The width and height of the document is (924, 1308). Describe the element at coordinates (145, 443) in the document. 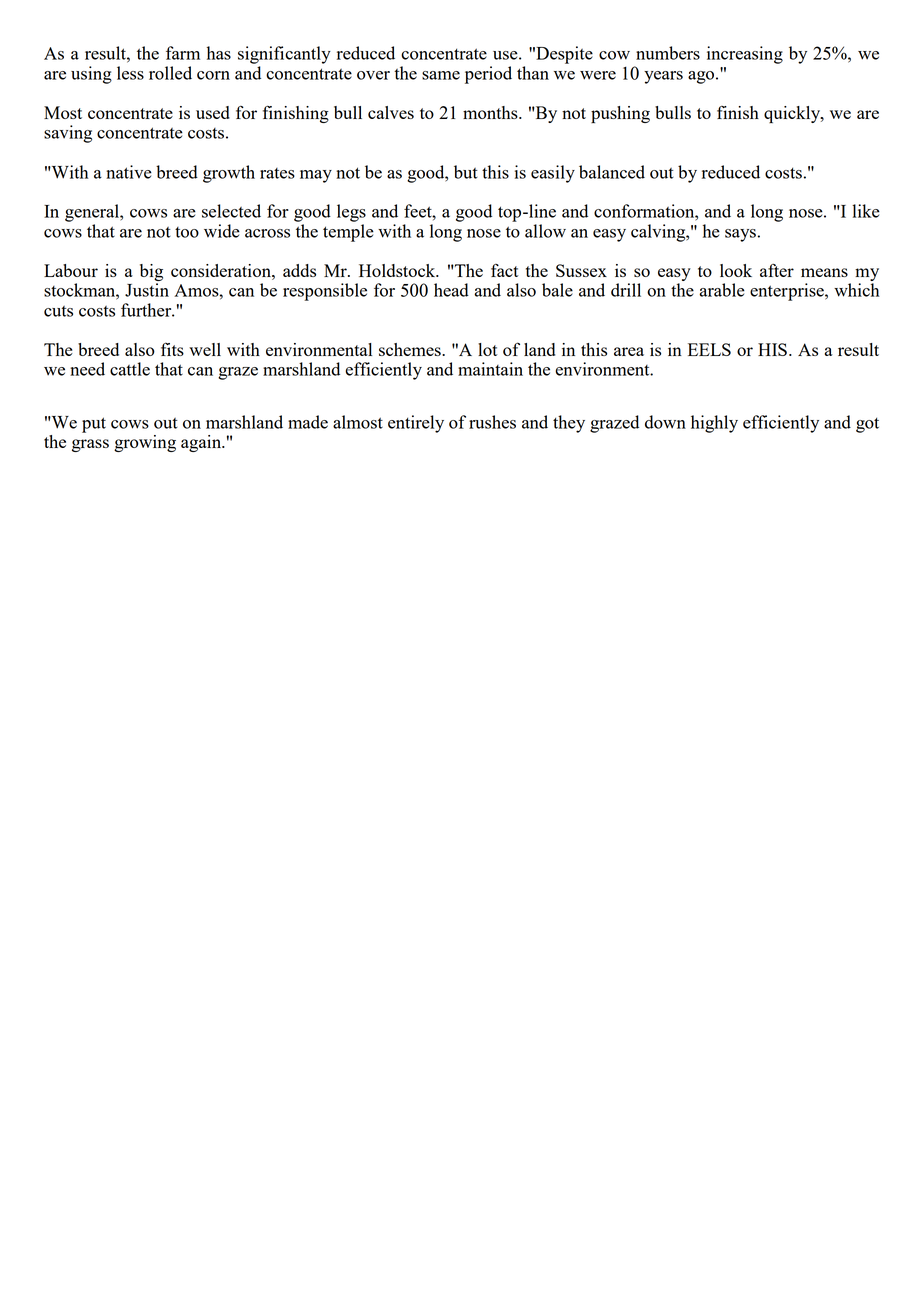

I see `growing` at that location.
